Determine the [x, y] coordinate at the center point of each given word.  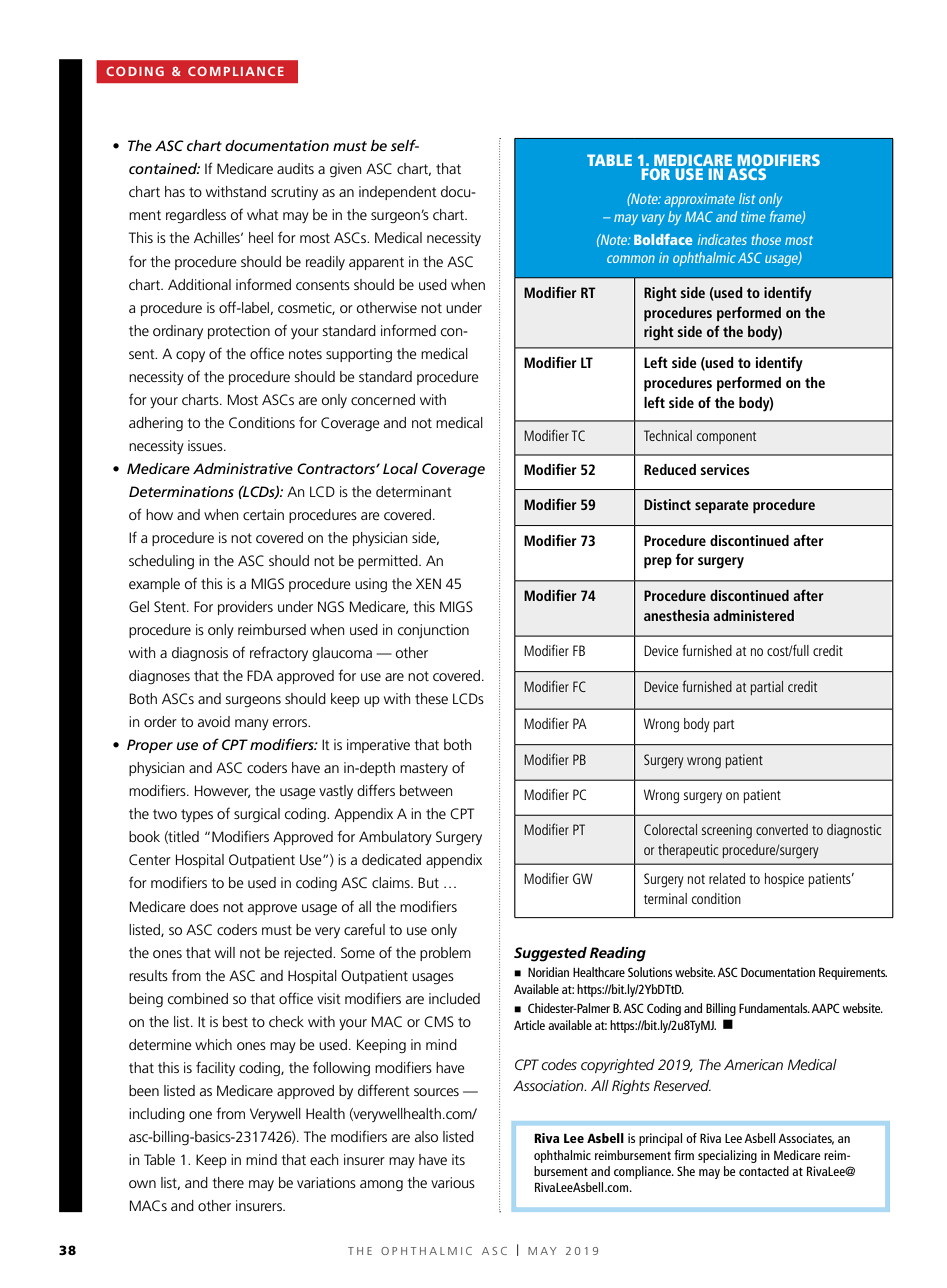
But [428, 882]
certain [263, 514]
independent [398, 193]
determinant [414, 491]
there [228, 1182]
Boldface [663, 239]
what [263, 214]
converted [782, 829]
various [453, 1182]
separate [722, 507]
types [197, 815]
